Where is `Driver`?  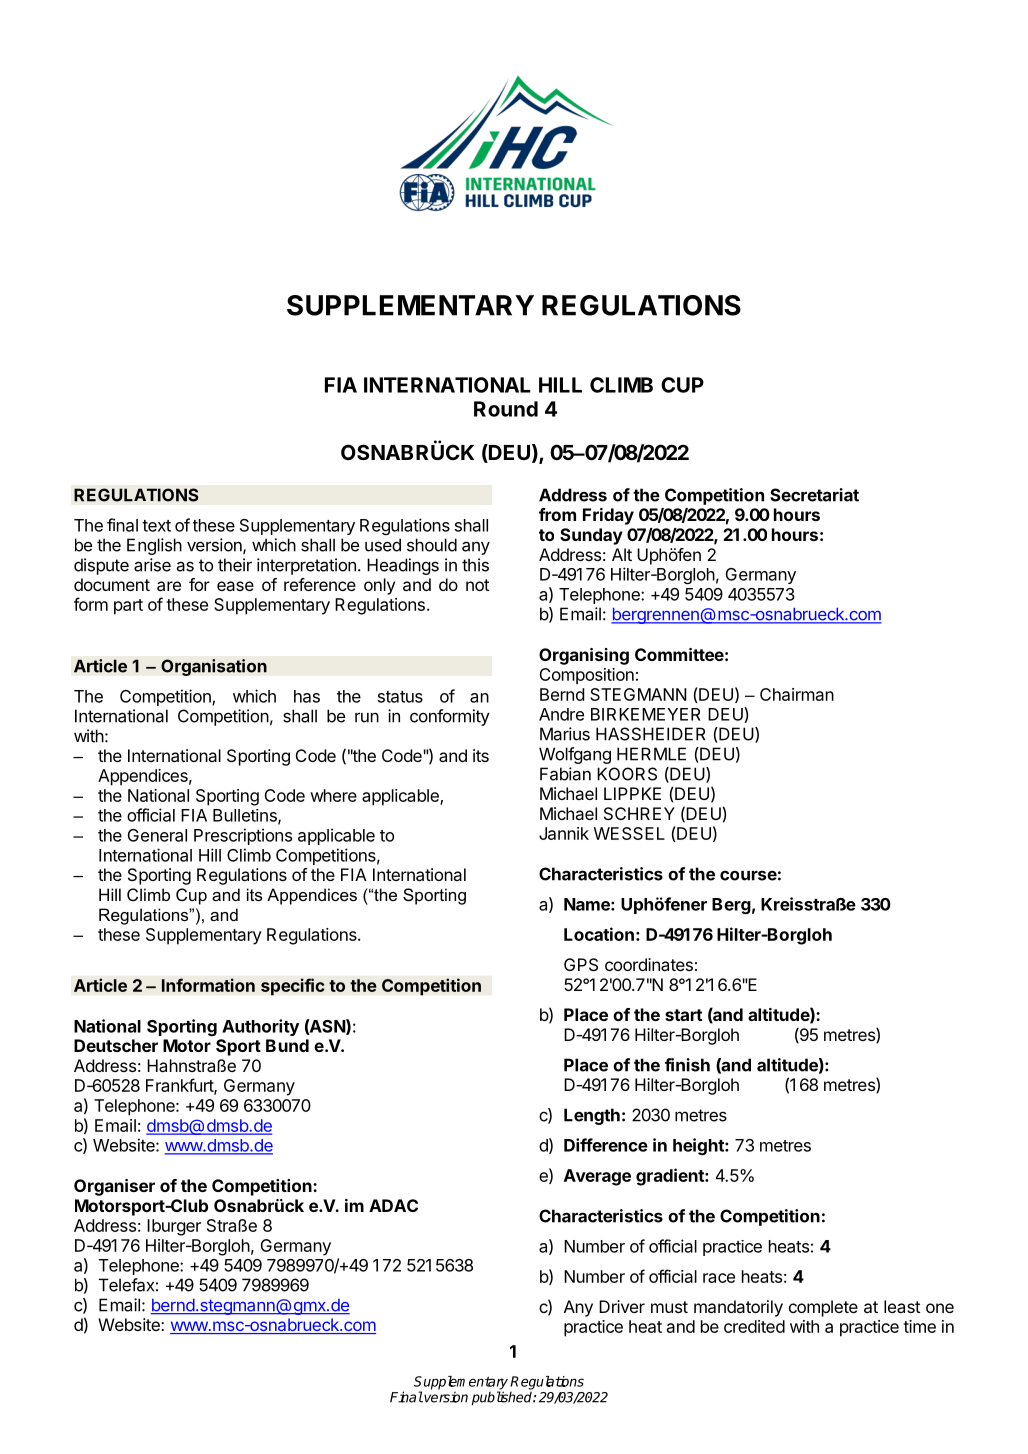
Driver is located at coordinates (622, 1306).
